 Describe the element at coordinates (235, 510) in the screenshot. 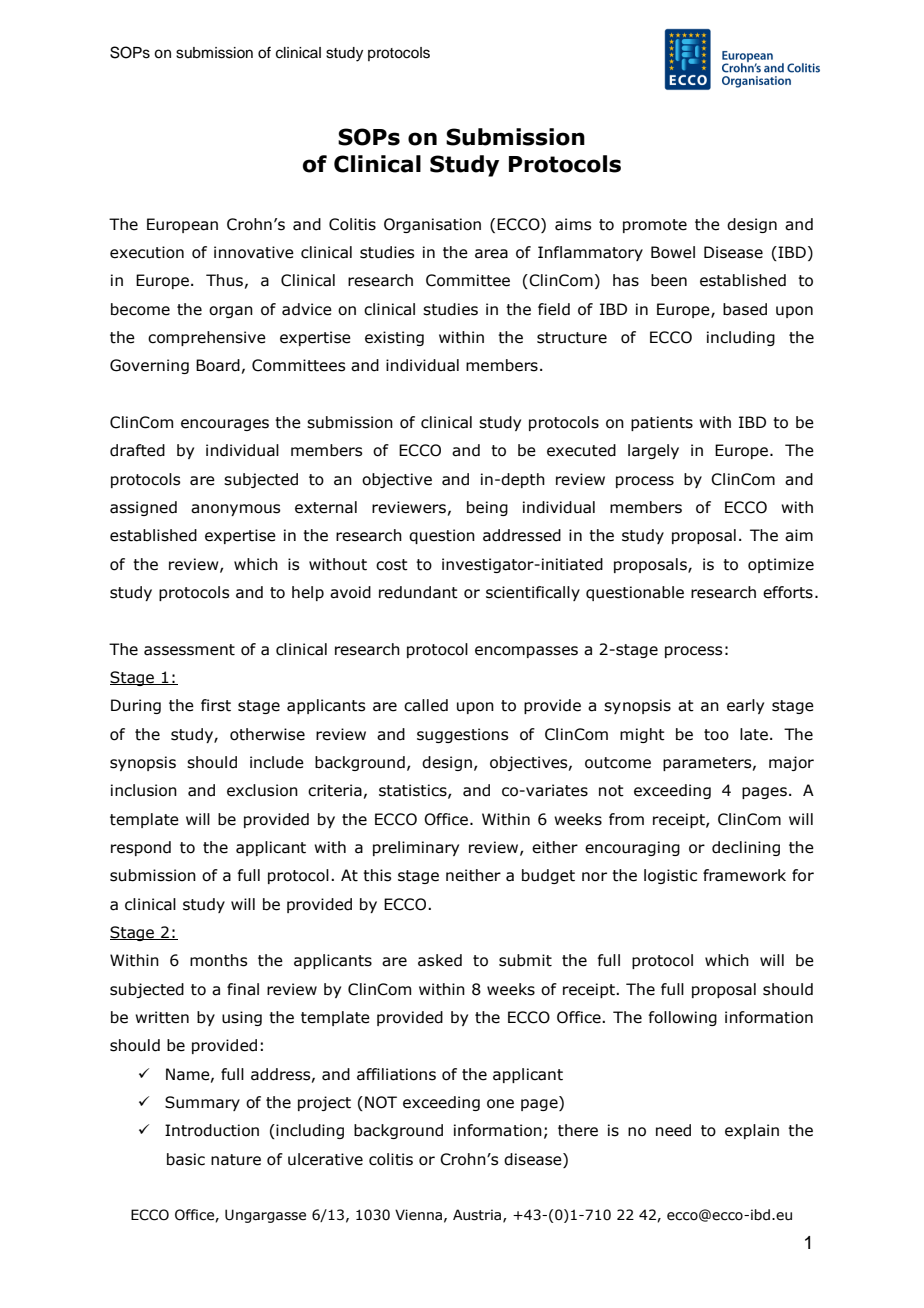

I see `anonymous` at that location.
